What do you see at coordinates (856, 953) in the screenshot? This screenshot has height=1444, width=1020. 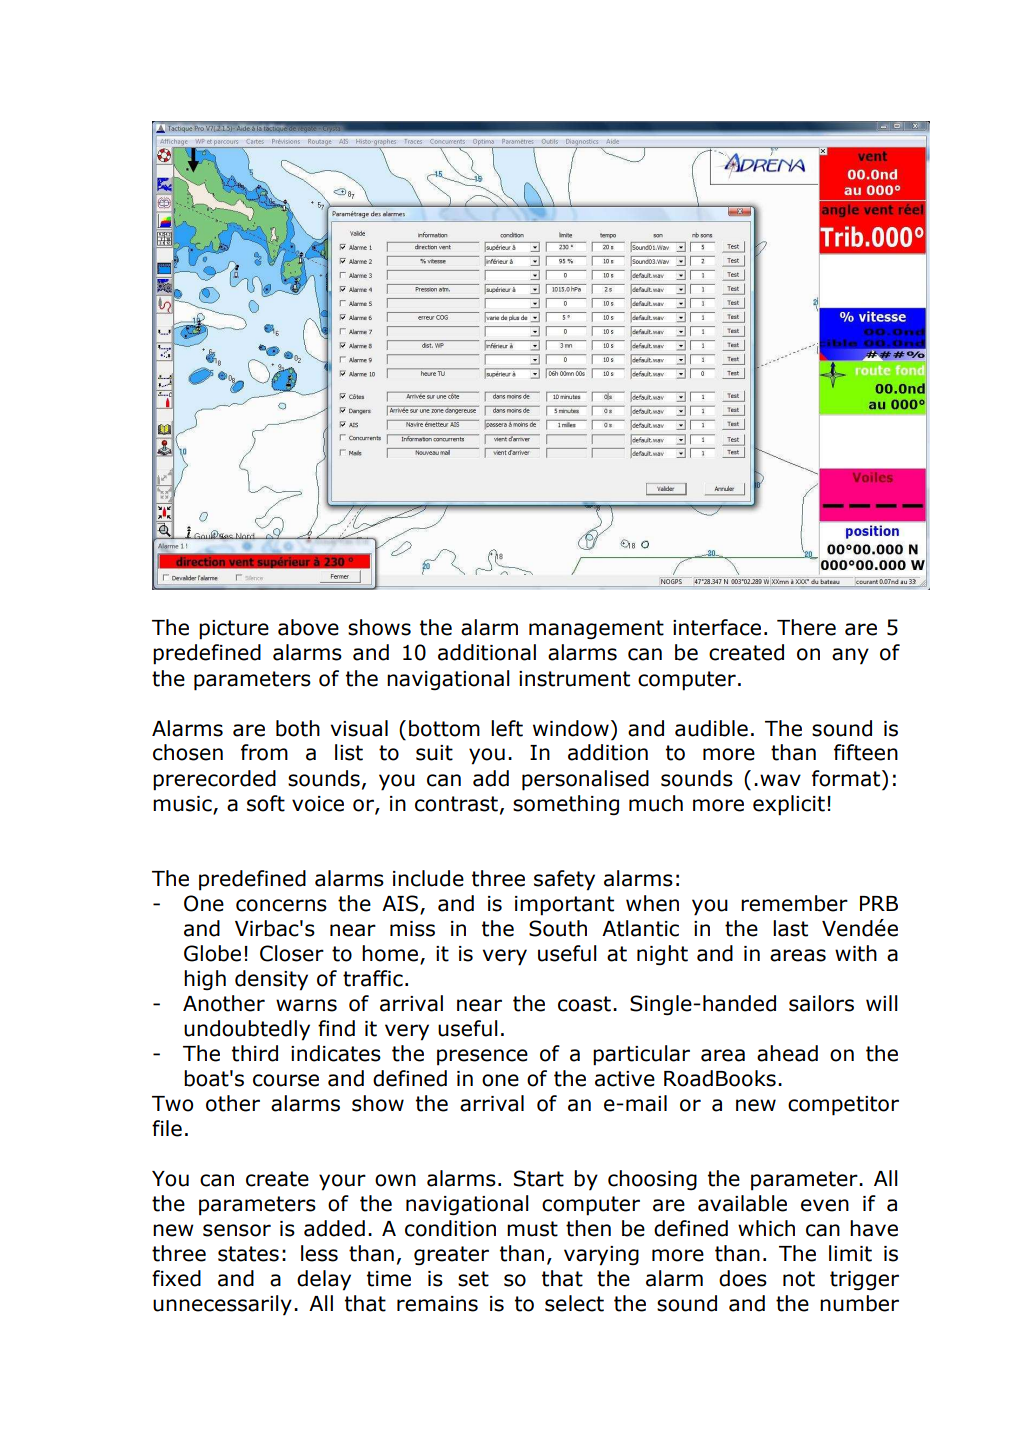 I see `with` at bounding box center [856, 953].
